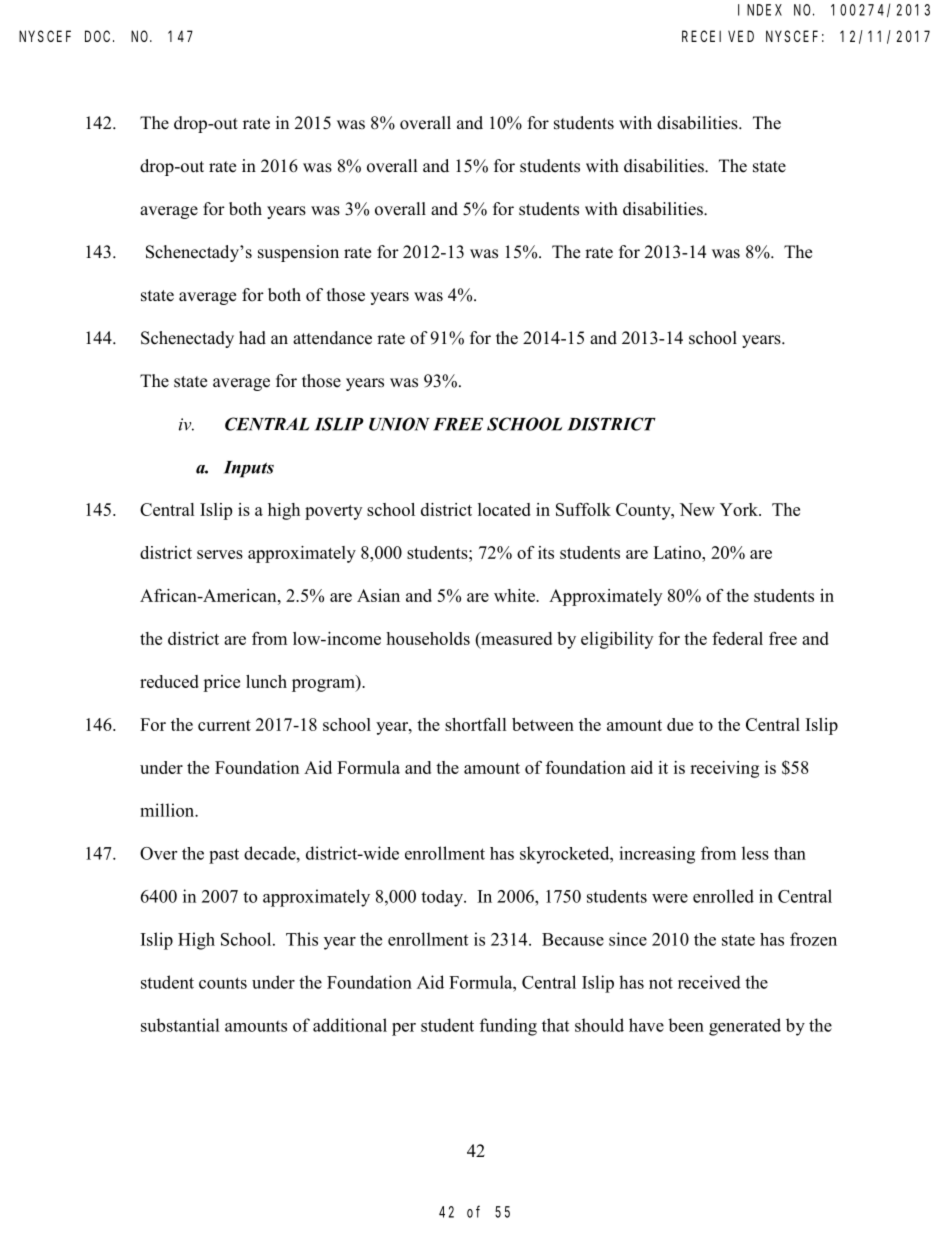 Image resolution: width=952 pixels, height=1233 pixels. Describe the element at coordinates (169, 681) in the screenshot. I see `reduced` at that location.
